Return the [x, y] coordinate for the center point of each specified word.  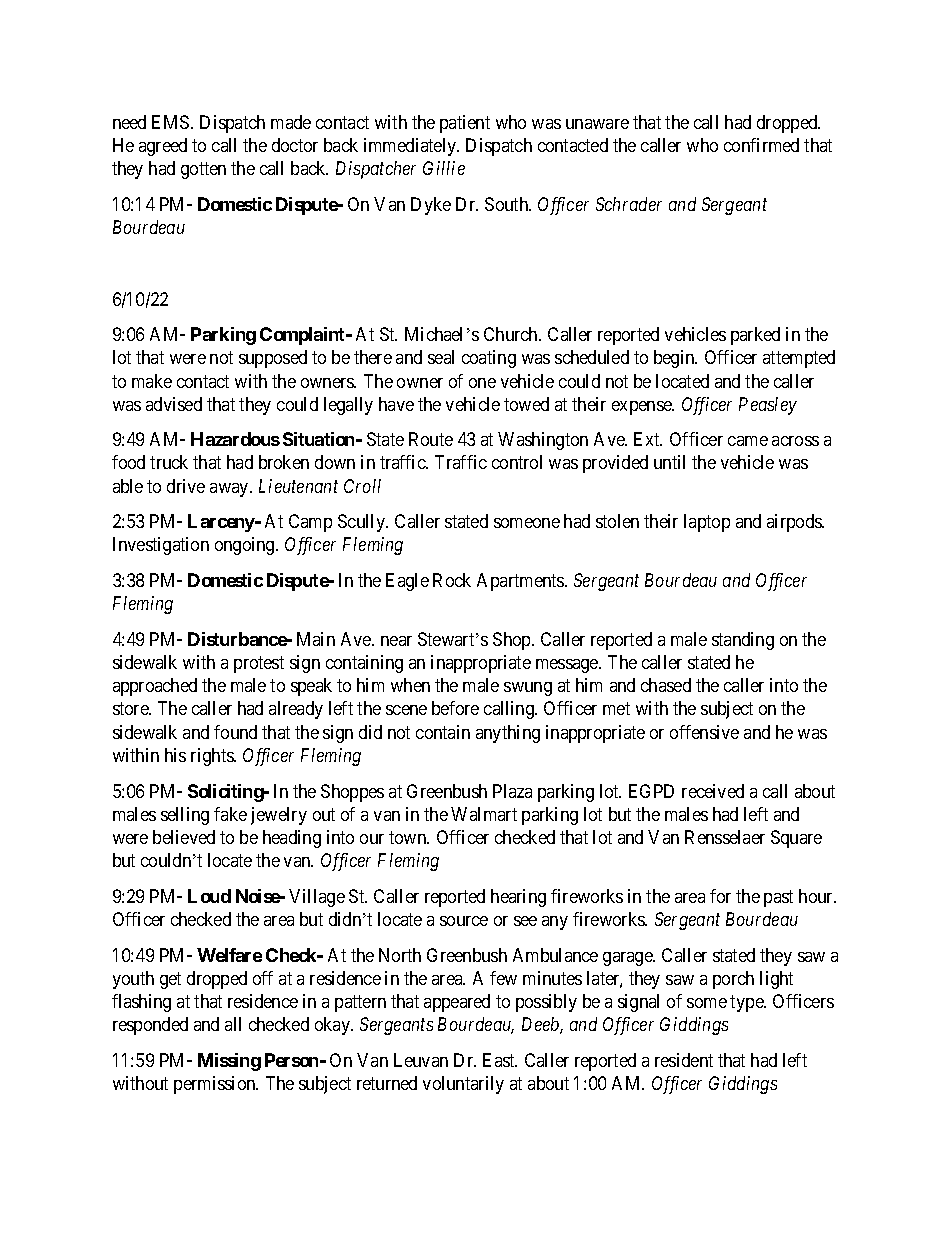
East [500, 1060]
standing [743, 641]
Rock [452, 580]
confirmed [761, 145]
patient [465, 124]
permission [216, 1085]
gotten [203, 171]
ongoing [246, 546]
